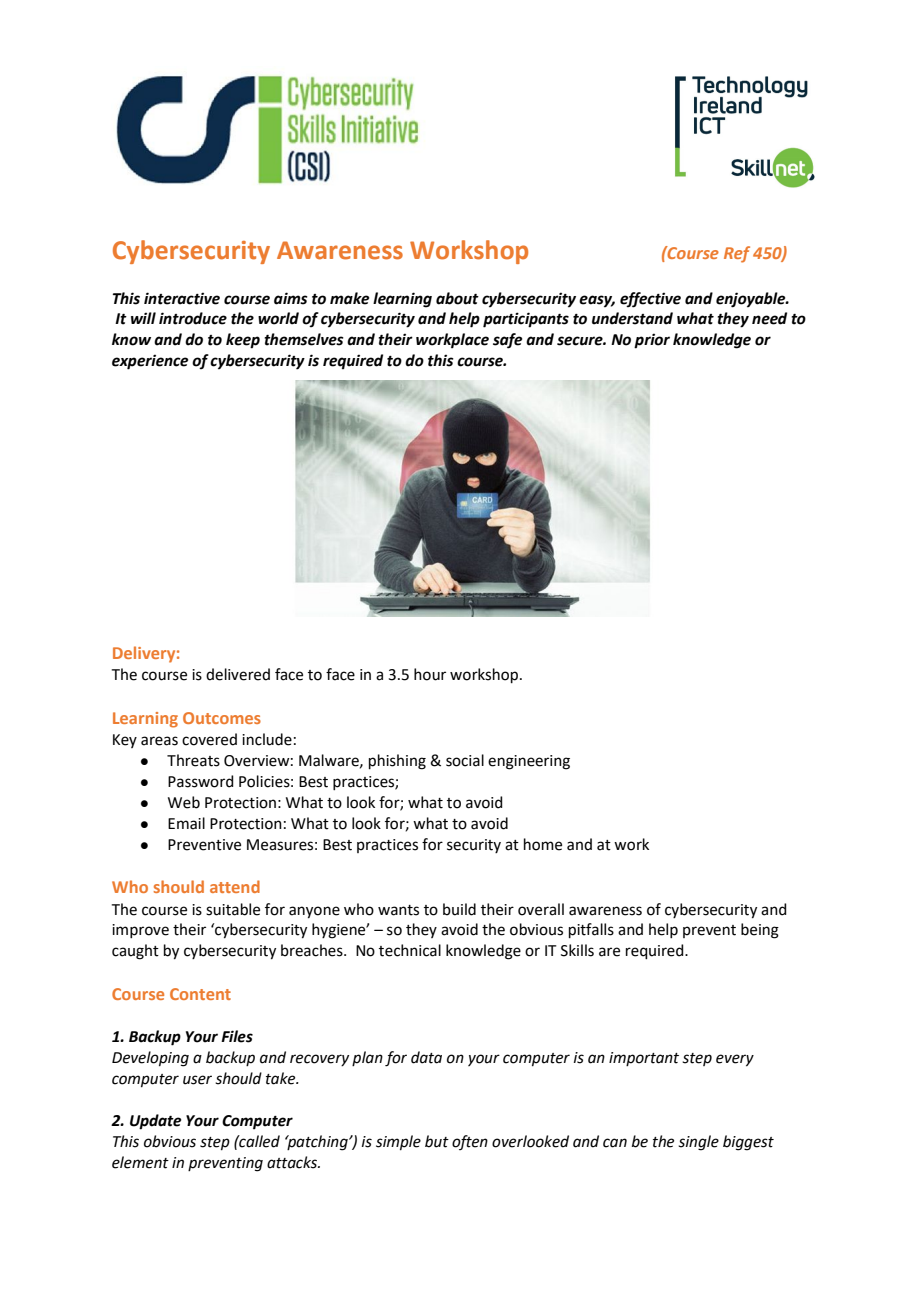 The width and height of the page is (924, 1308). What do you see at coordinates (650, 300) in the page?
I see `effective` at bounding box center [650, 300].
